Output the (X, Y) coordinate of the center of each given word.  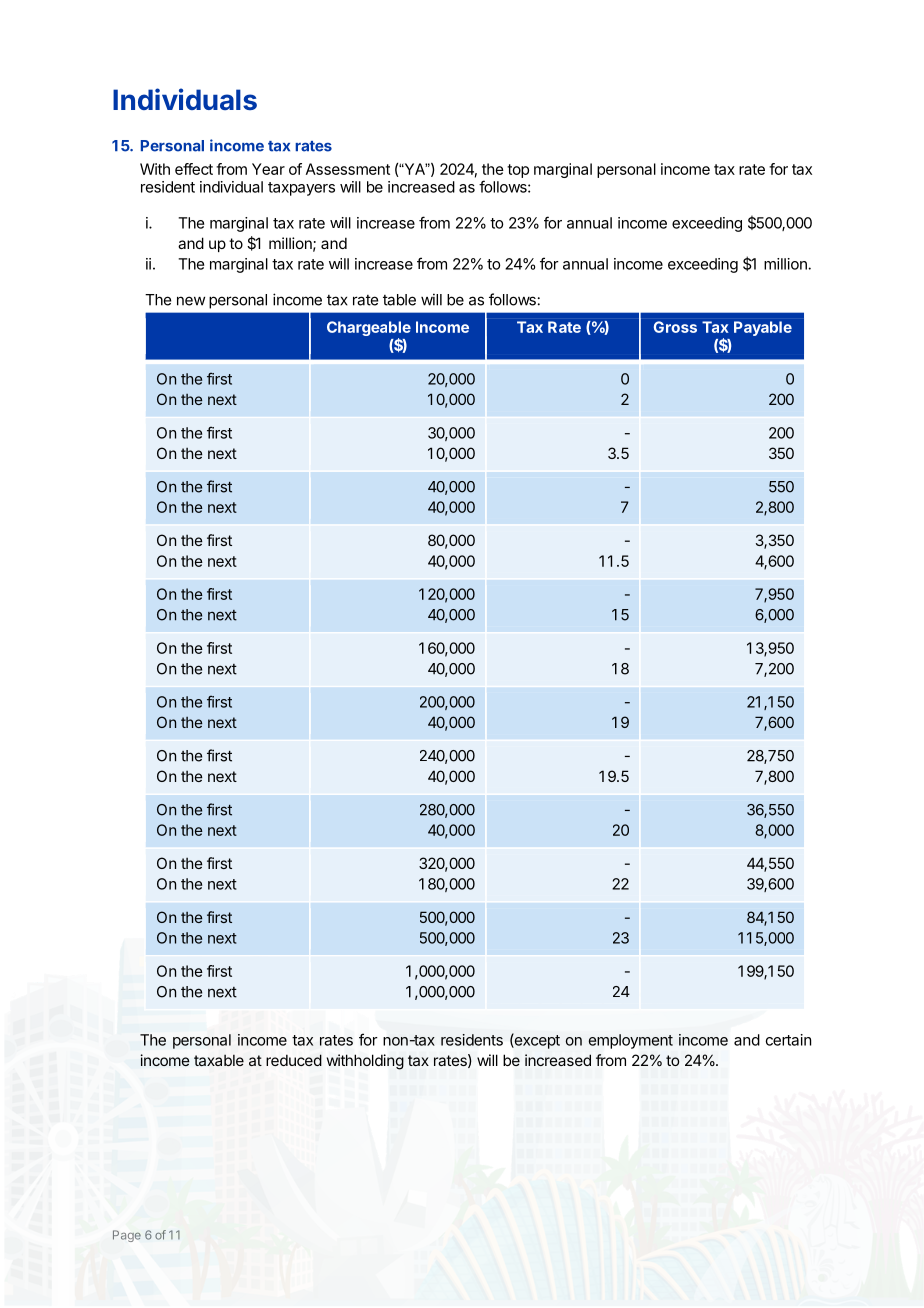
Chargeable (369, 330)
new (191, 301)
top (518, 171)
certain (788, 1040)
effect (194, 169)
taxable (219, 1060)
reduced (294, 1060)
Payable (763, 328)
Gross (675, 327)
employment (631, 1041)
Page (127, 1236)
